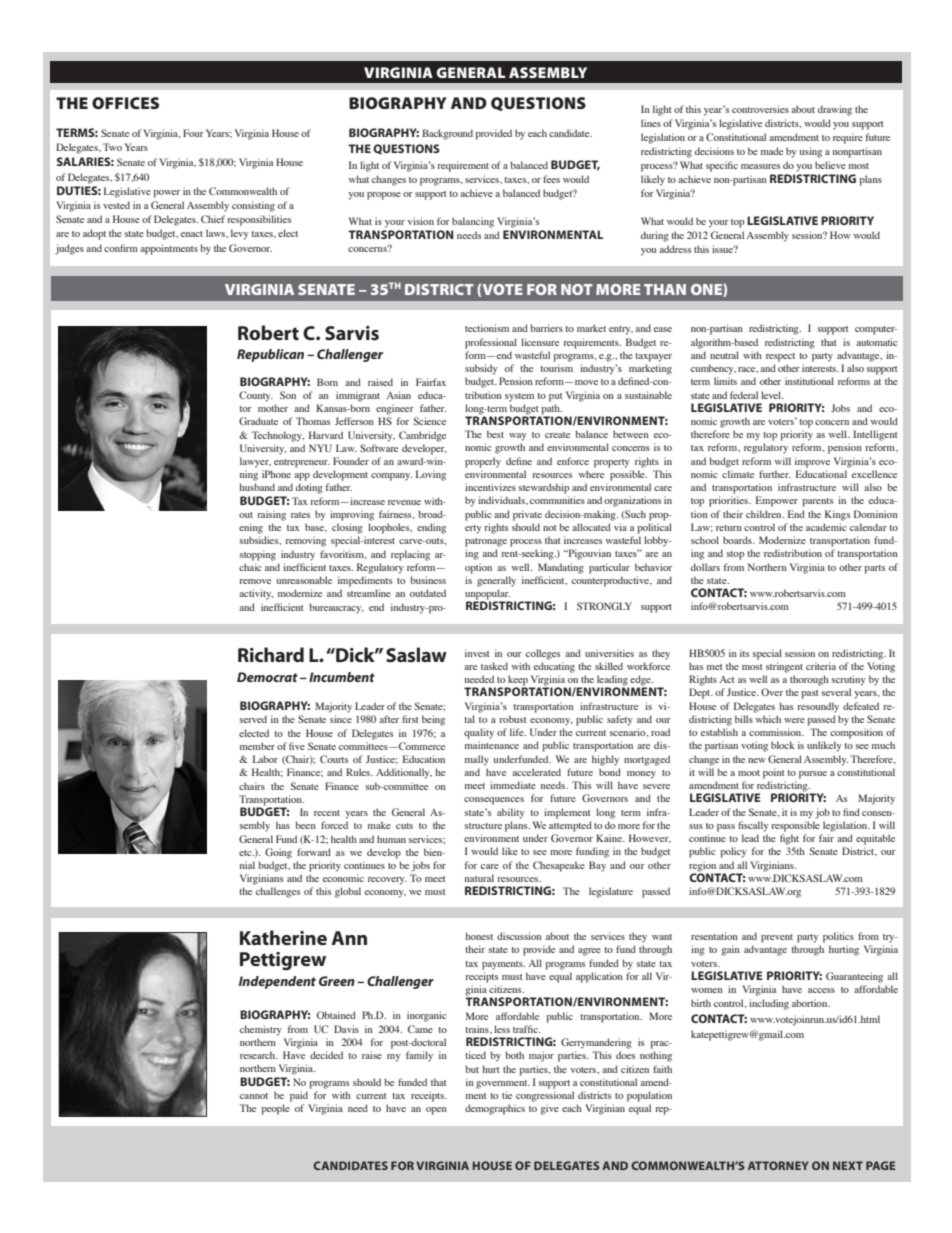  I want to click on activity, so click(256, 594).
